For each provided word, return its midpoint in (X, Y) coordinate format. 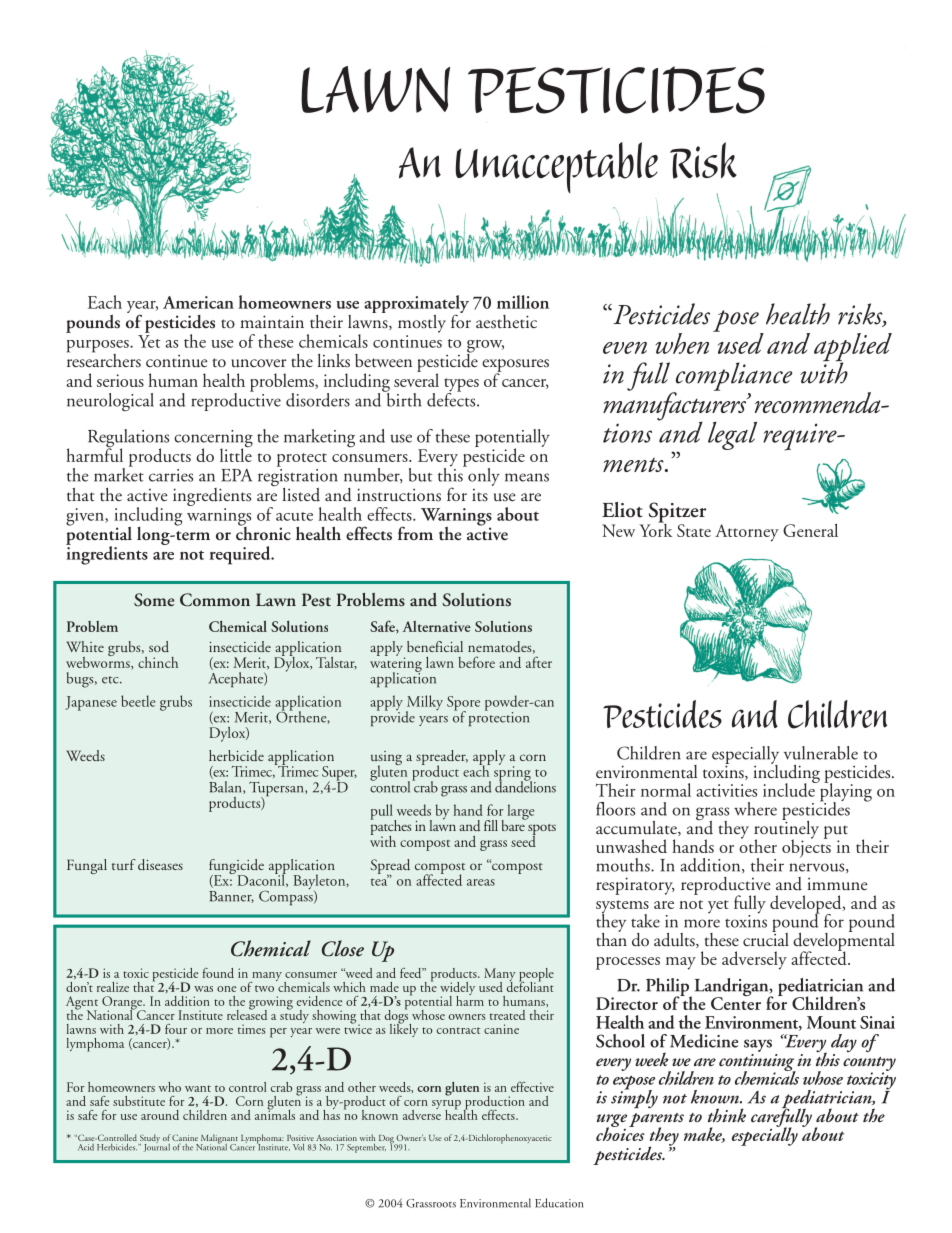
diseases (160, 865)
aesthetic (506, 322)
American (198, 302)
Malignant (219, 1140)
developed (807, 905)
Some (154, 600)
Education (559, 1203)
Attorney (747, 533)
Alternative (437, 626)
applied (853, 348)
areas (481, 882)
